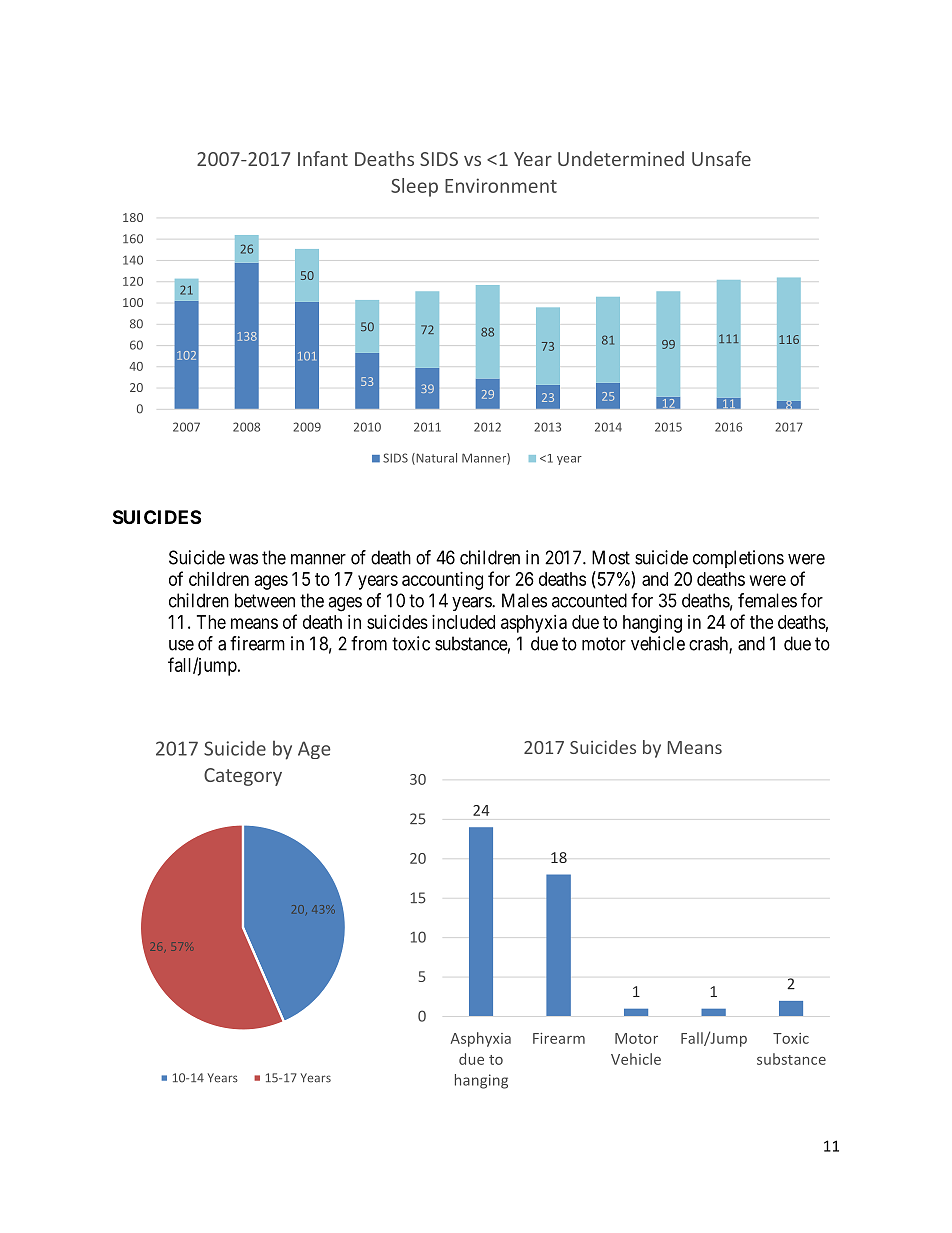 This page has height=1233, width=952. Describe the element at coordinates (414, 187) in the page. I see `Sleep` at that location.
